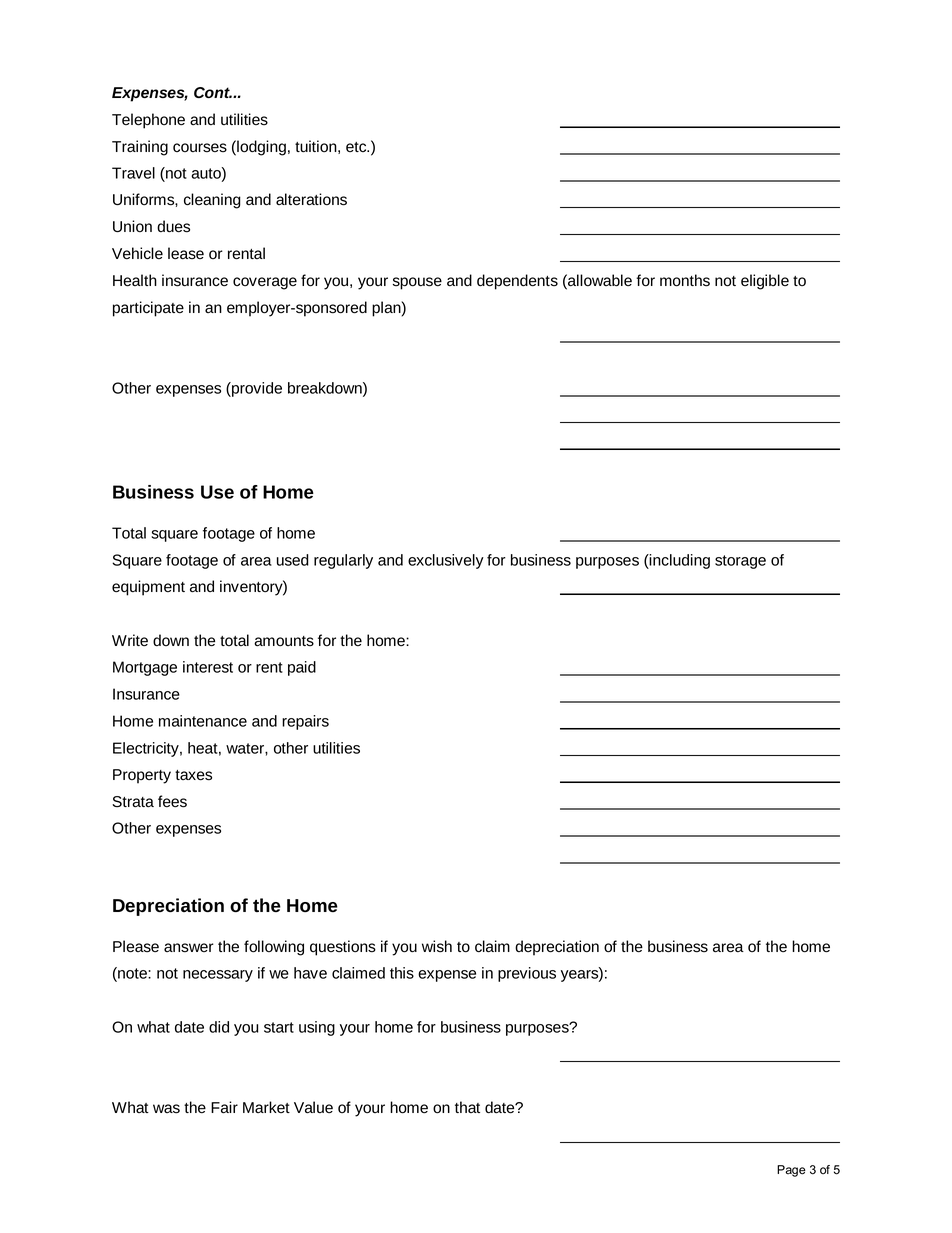 The width and height of the screenshot is (952, 1233). Describe the element at coordinates (446, 561) in the screenshot. I see `exclusively` at that location.
